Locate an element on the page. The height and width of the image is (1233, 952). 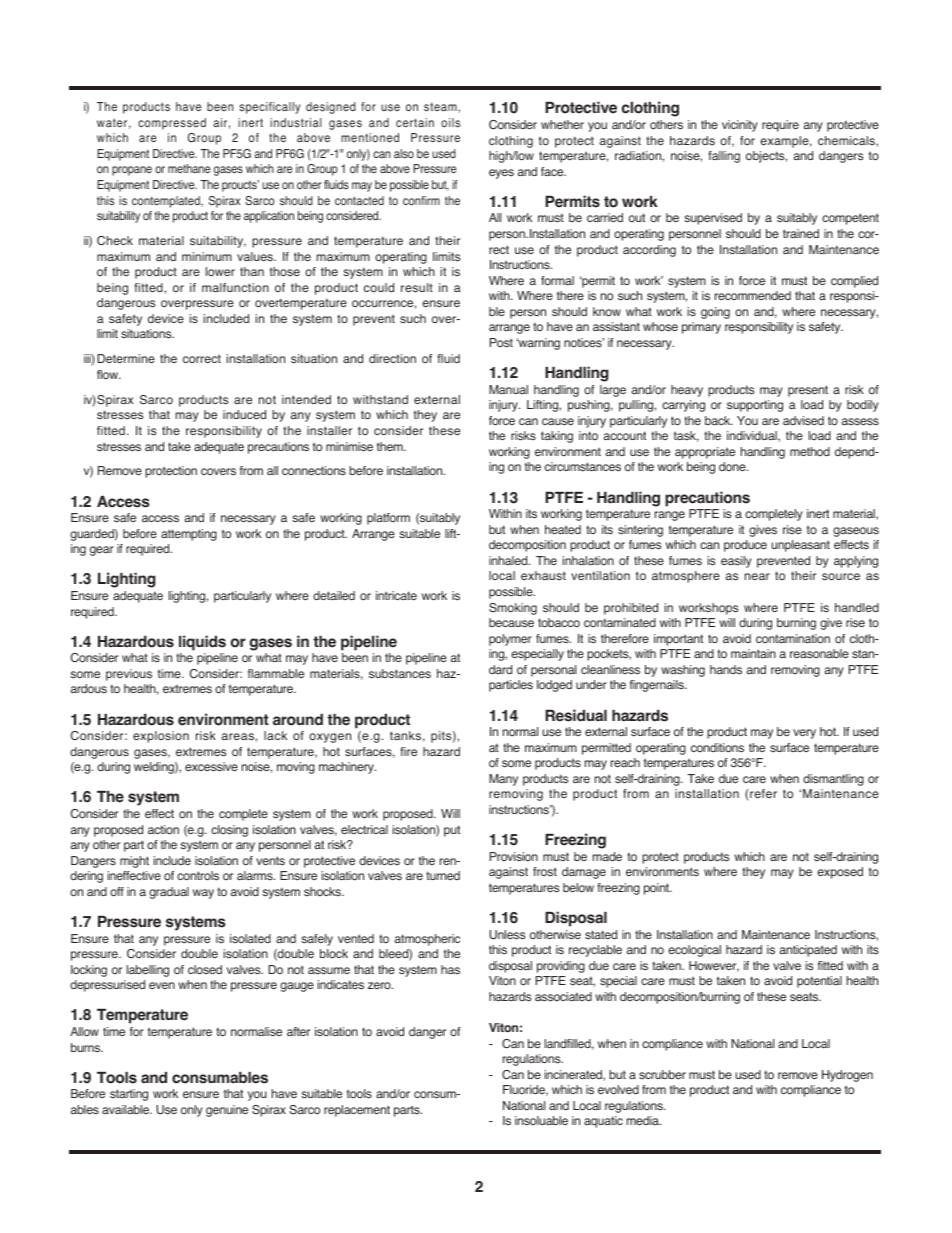
oils is located at coordinates (450, 122).
